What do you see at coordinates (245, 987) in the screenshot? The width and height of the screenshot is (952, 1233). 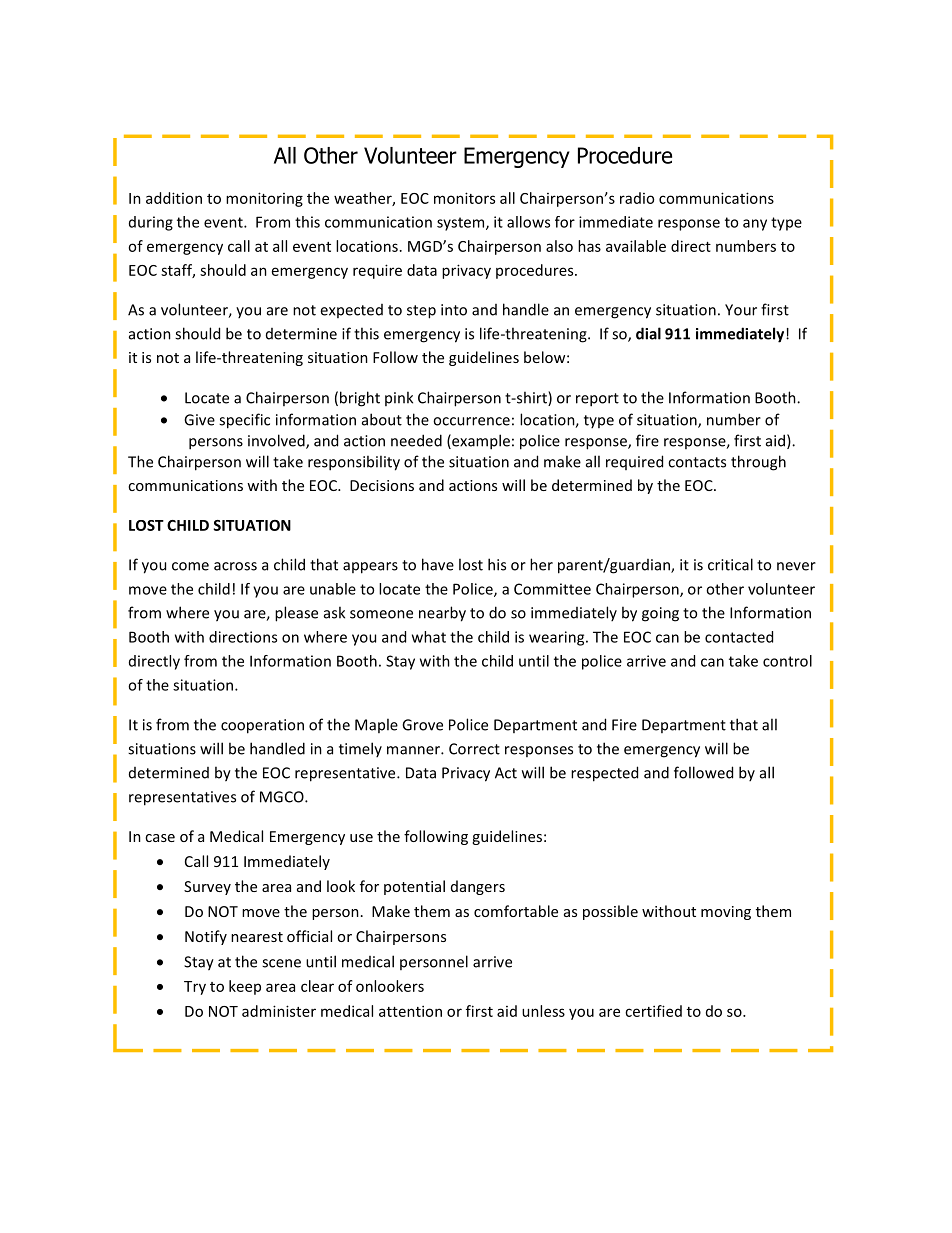 I see `keep` at bounding box center [245, 987].
